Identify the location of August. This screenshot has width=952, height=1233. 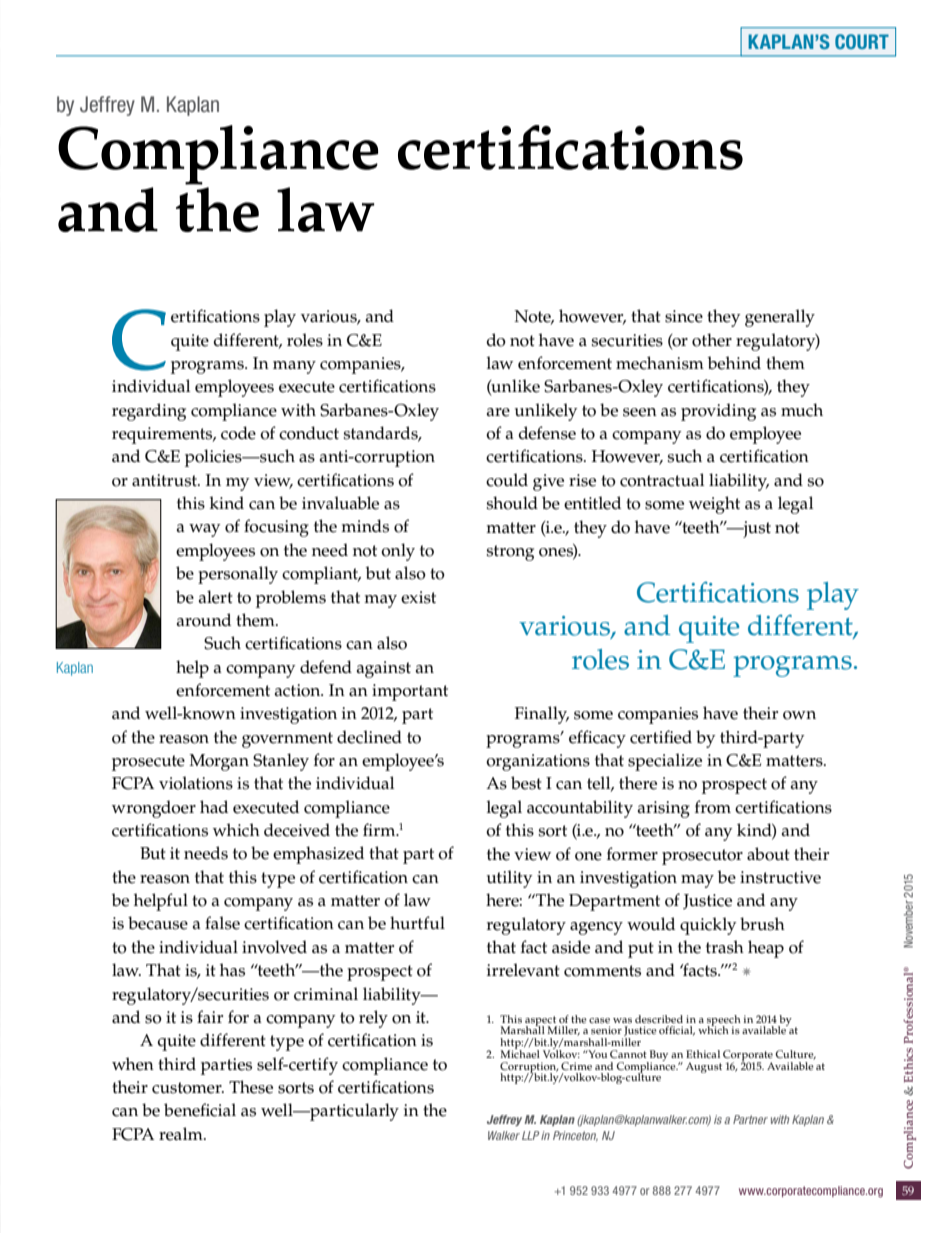
(704, 1067).
